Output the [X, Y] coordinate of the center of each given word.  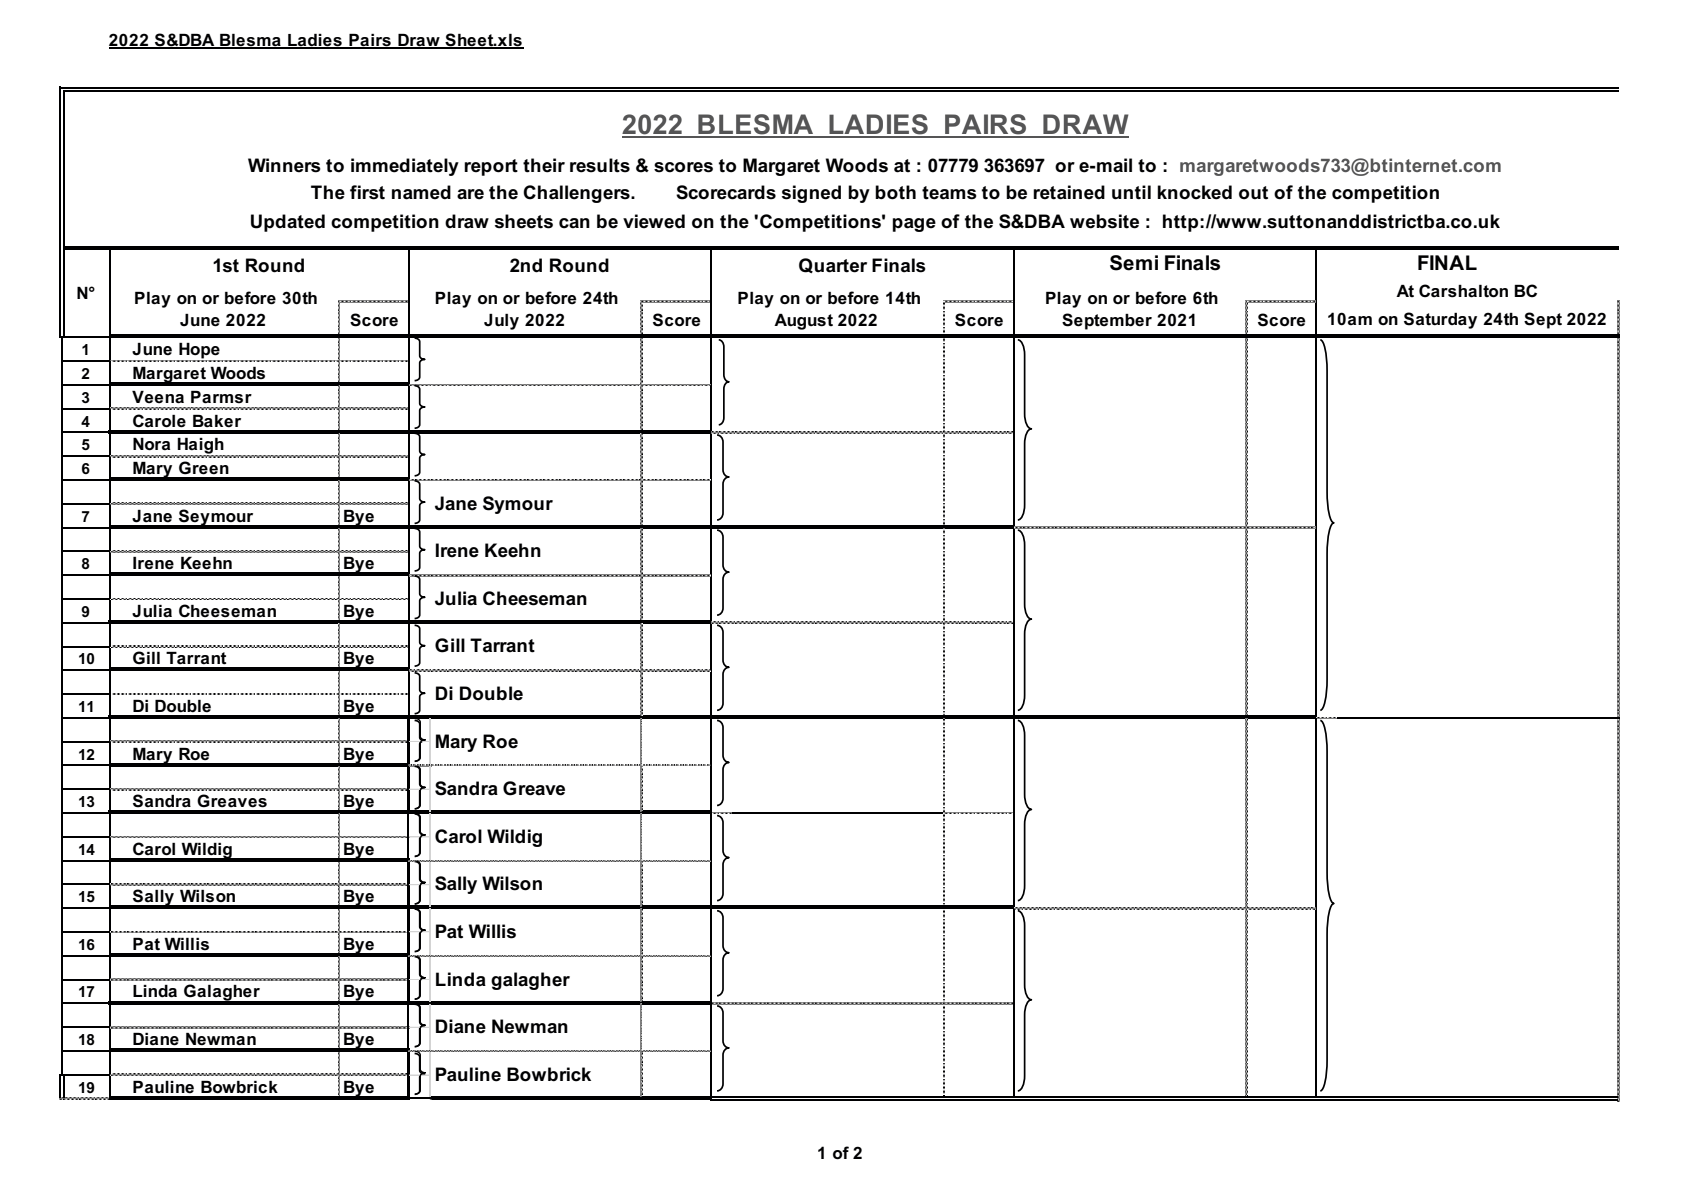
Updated [288, 223]
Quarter [833, 265]
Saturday [1440, 320]
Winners [284, 165]
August [803, 322]
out [1253, 193]
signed [811, 194]
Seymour [216, 518]
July [501, 322]
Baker [217, 421]
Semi [1134, 263]
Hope [199, 352]
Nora [151, 444]
